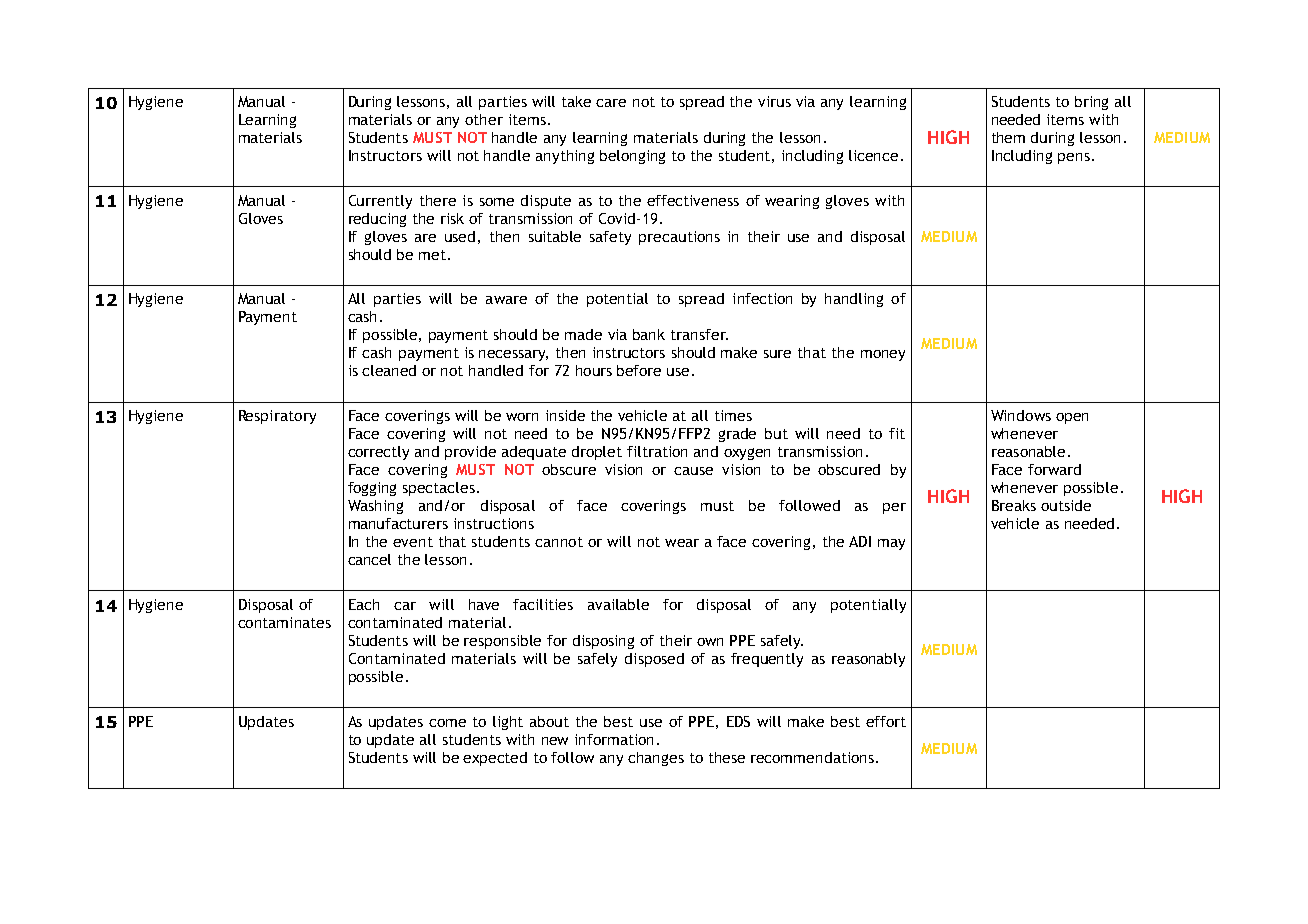  What do you see at coordinates (639, 370) in the screenshot?
I see `before` at bounding box center [639, 370].
